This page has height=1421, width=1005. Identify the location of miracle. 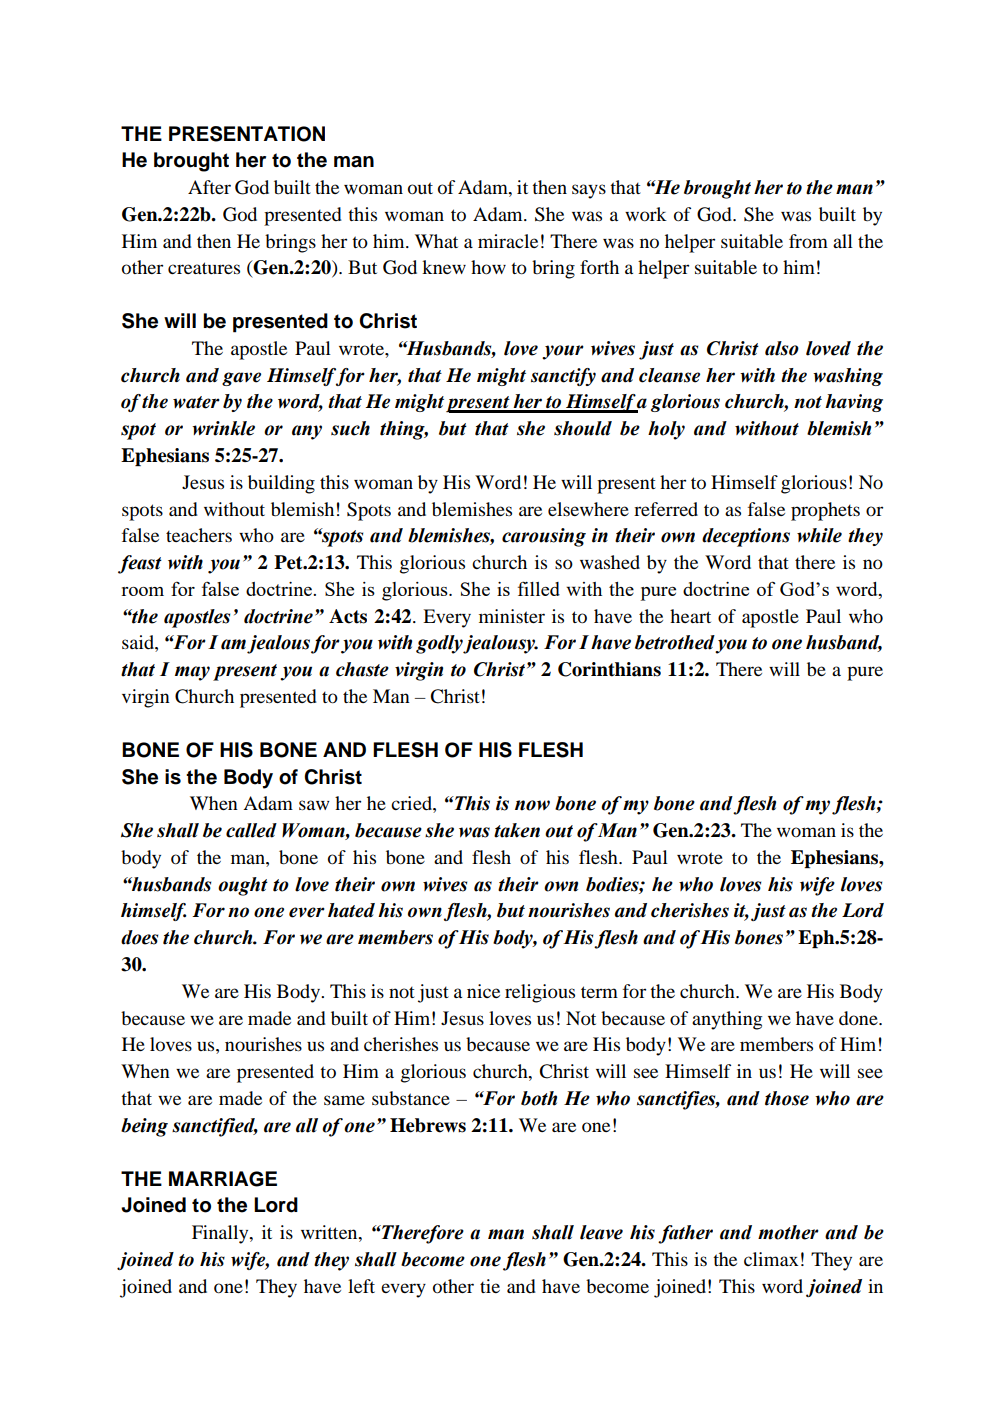
(508, 241).
